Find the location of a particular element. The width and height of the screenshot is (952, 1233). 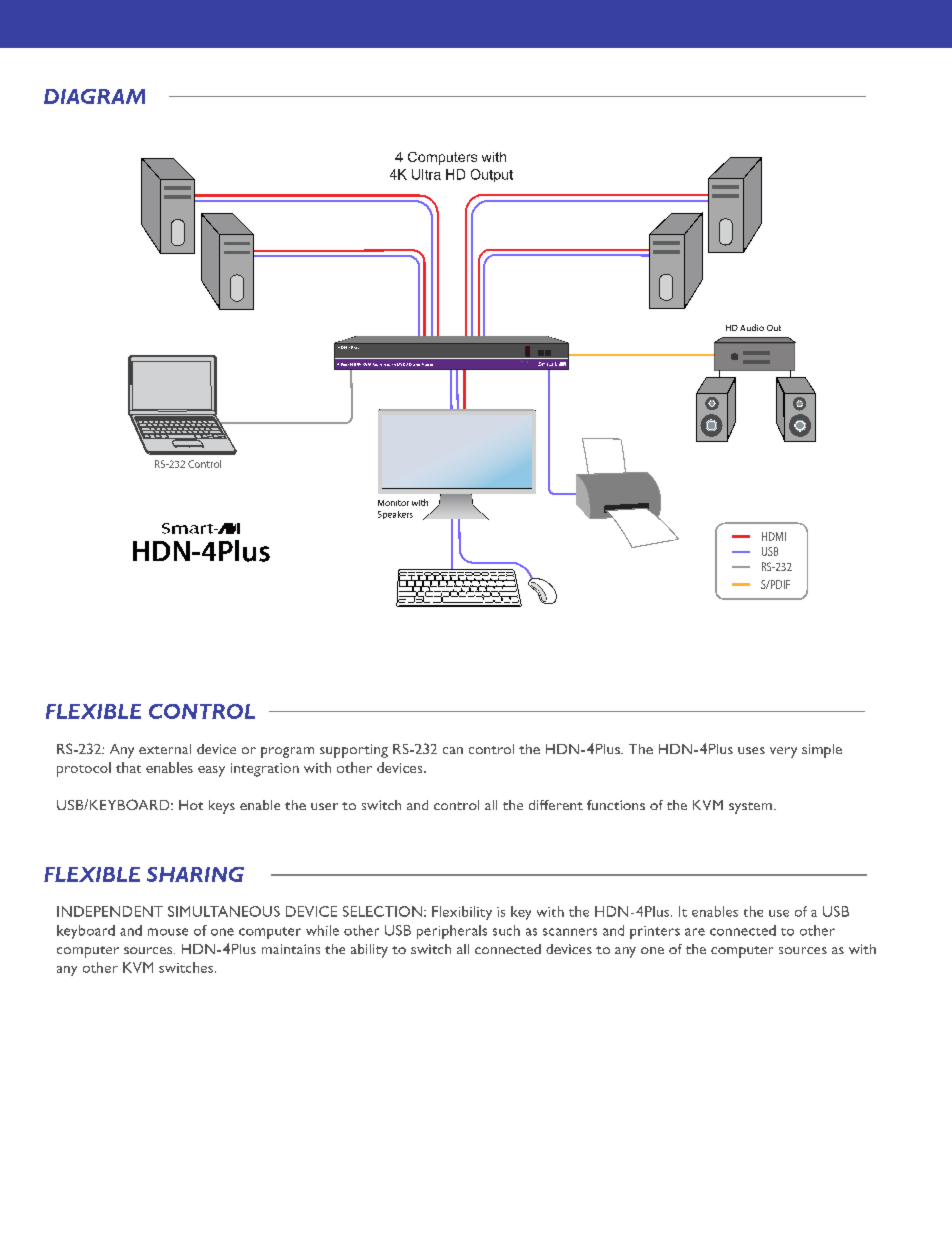

are is located at coordinates (695, 932).
